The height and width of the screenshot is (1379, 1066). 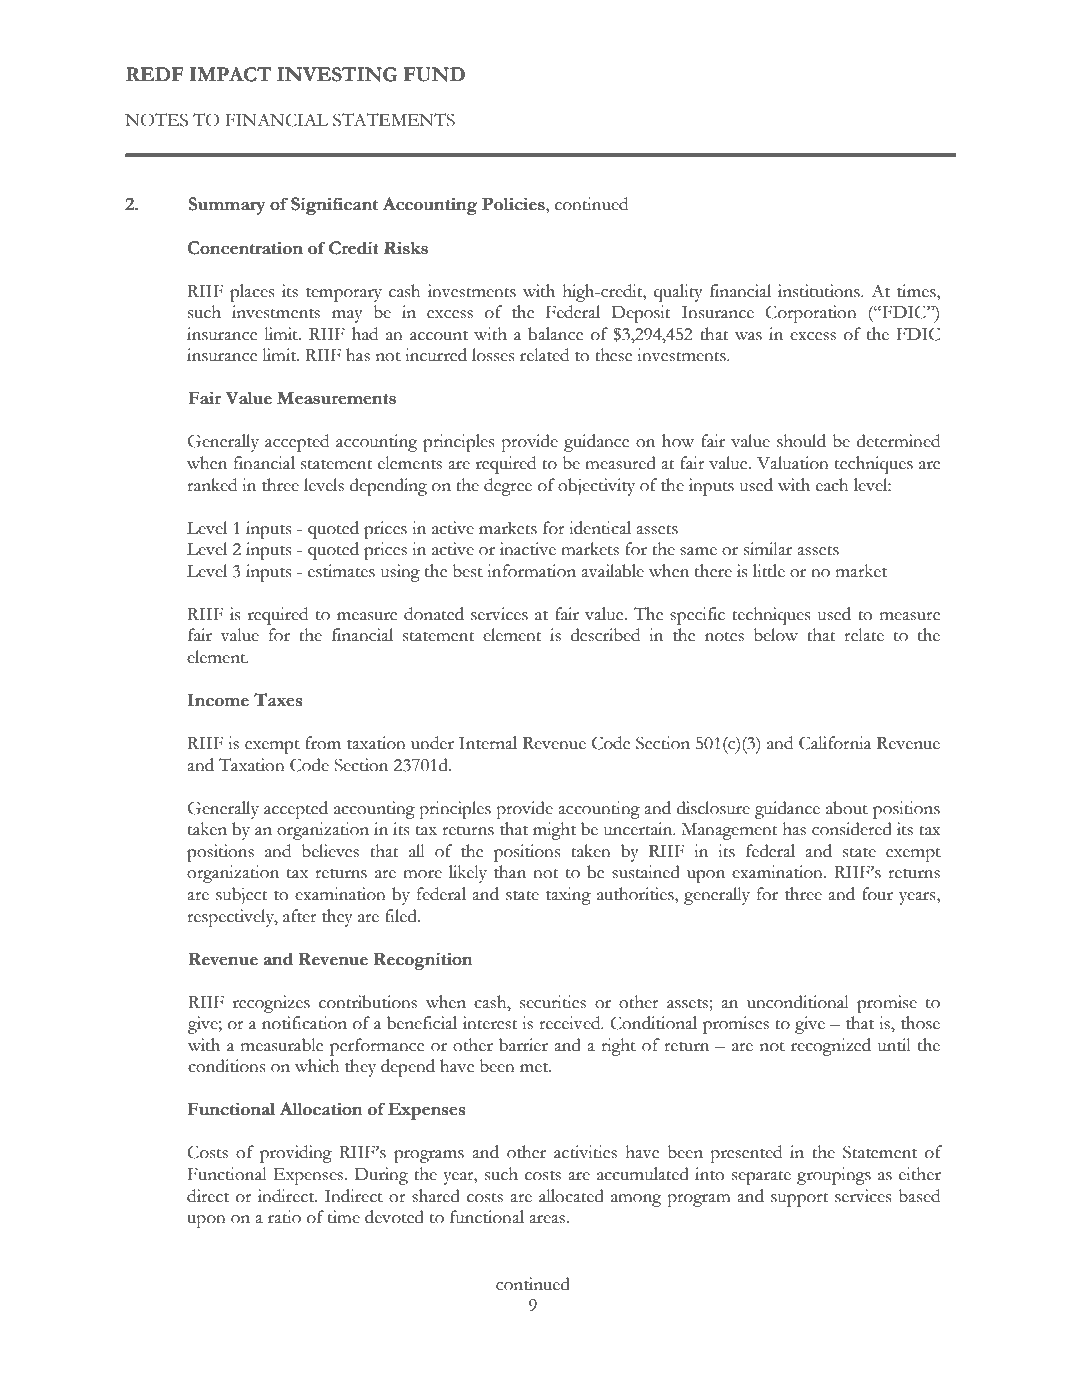 What do you see at coordinates (555, 334) in the screenshot?
I see `balance` at bounding box center [555, 334].
